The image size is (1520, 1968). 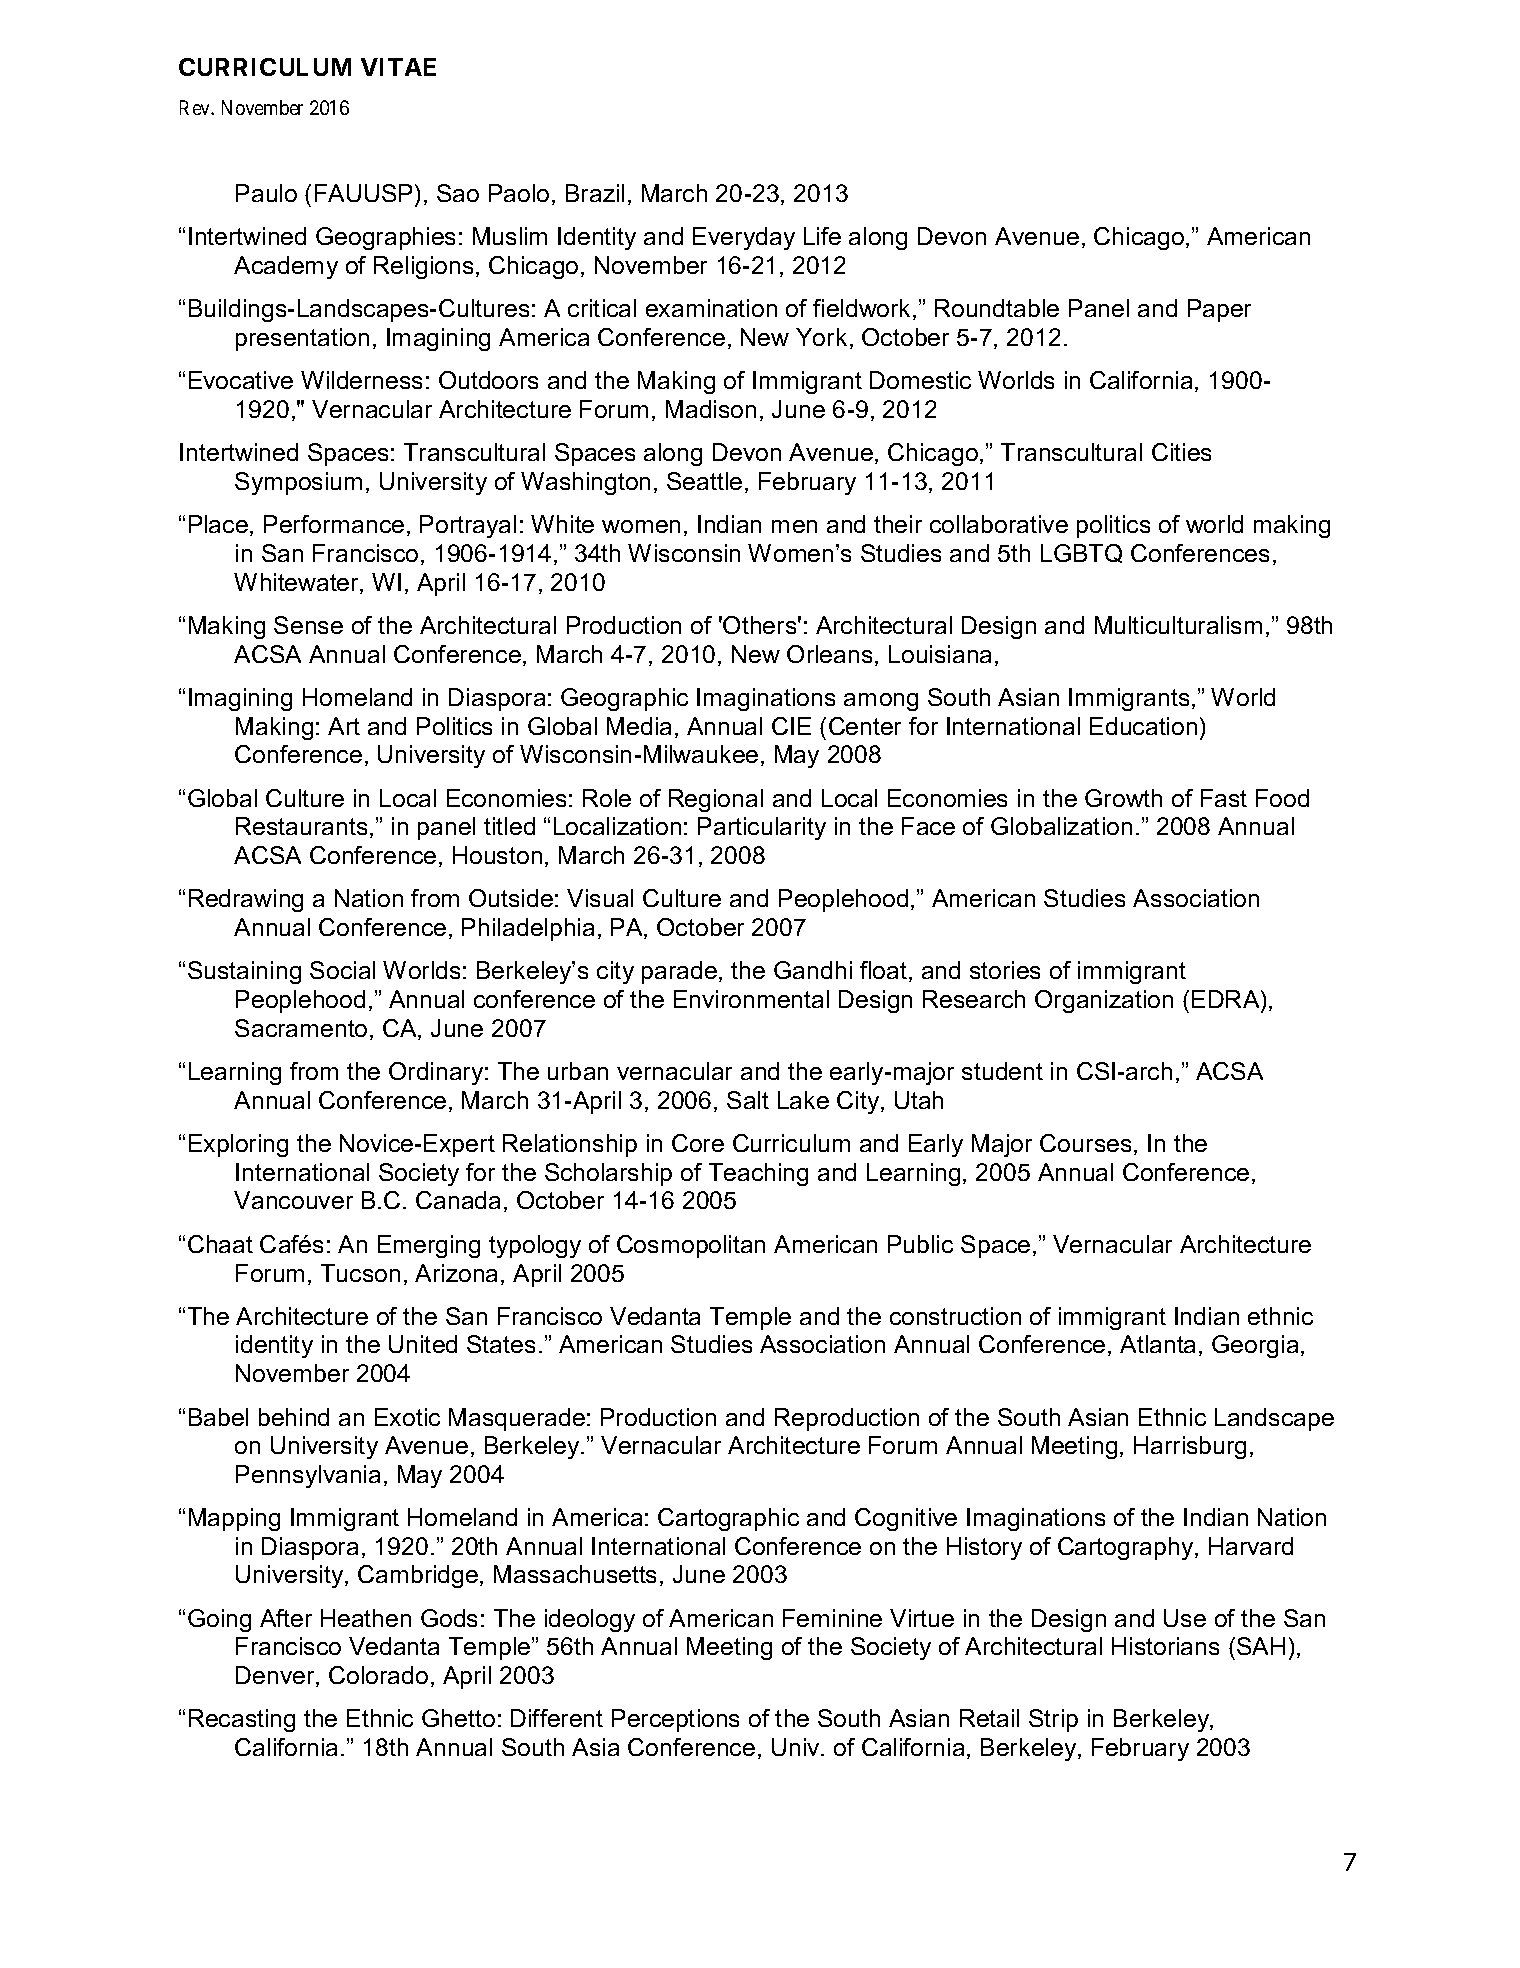 I want to click on Education, so click(x=1143, y=726).
